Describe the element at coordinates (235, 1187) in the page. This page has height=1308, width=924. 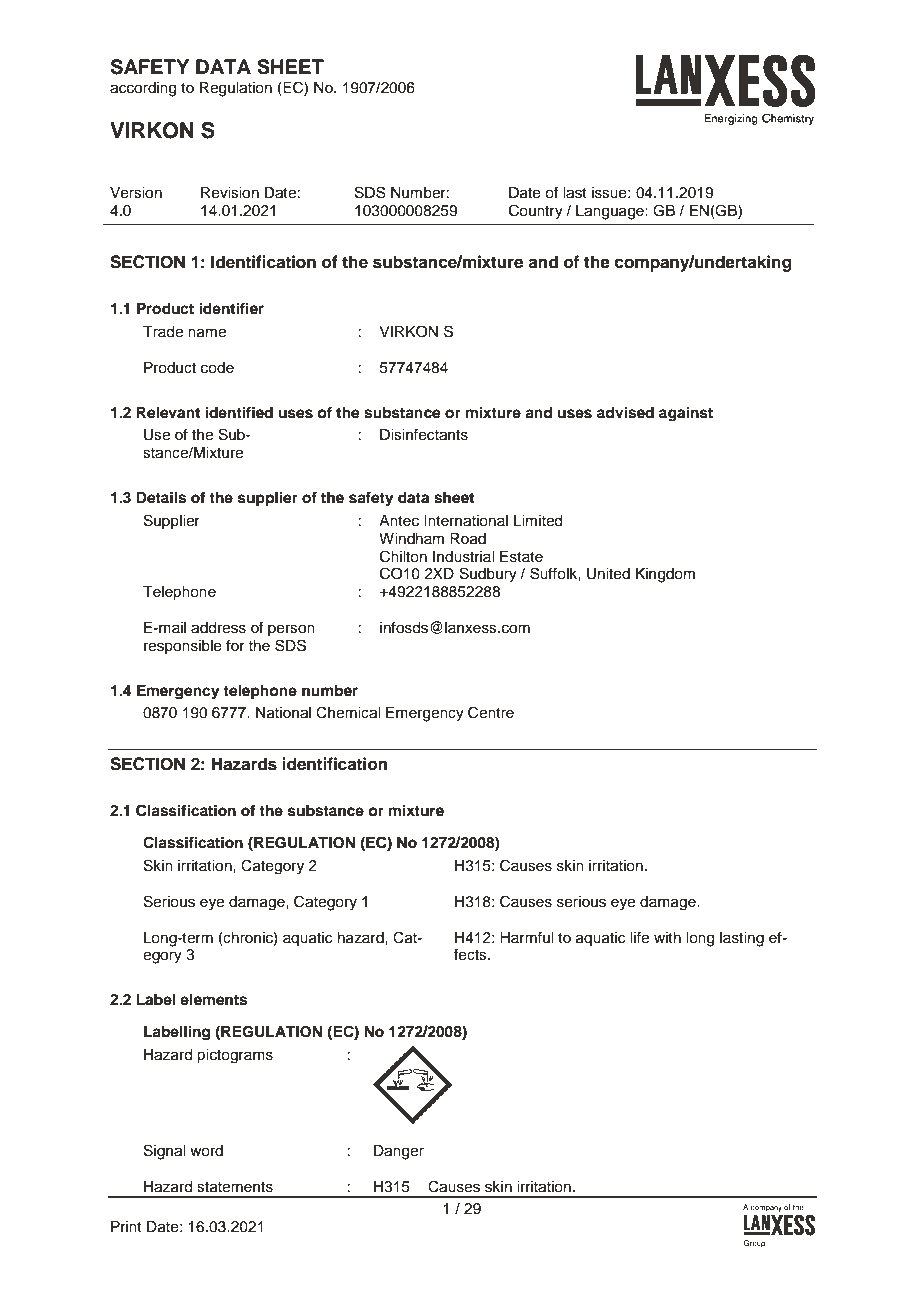
I see `statements` at that location.
